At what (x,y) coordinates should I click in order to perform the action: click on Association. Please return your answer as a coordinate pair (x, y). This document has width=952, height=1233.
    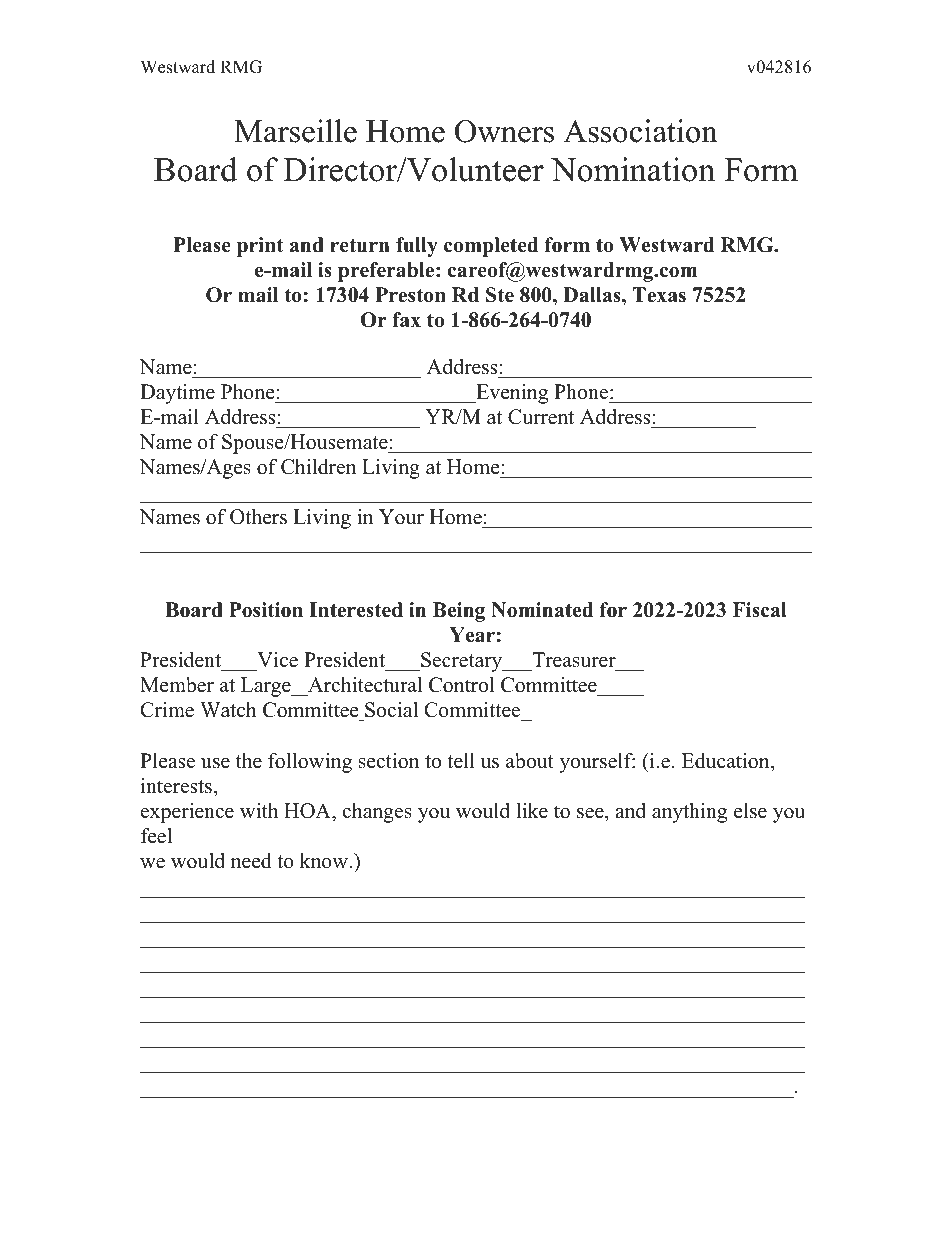
    Looking at the image, I should click on (641, 131).
